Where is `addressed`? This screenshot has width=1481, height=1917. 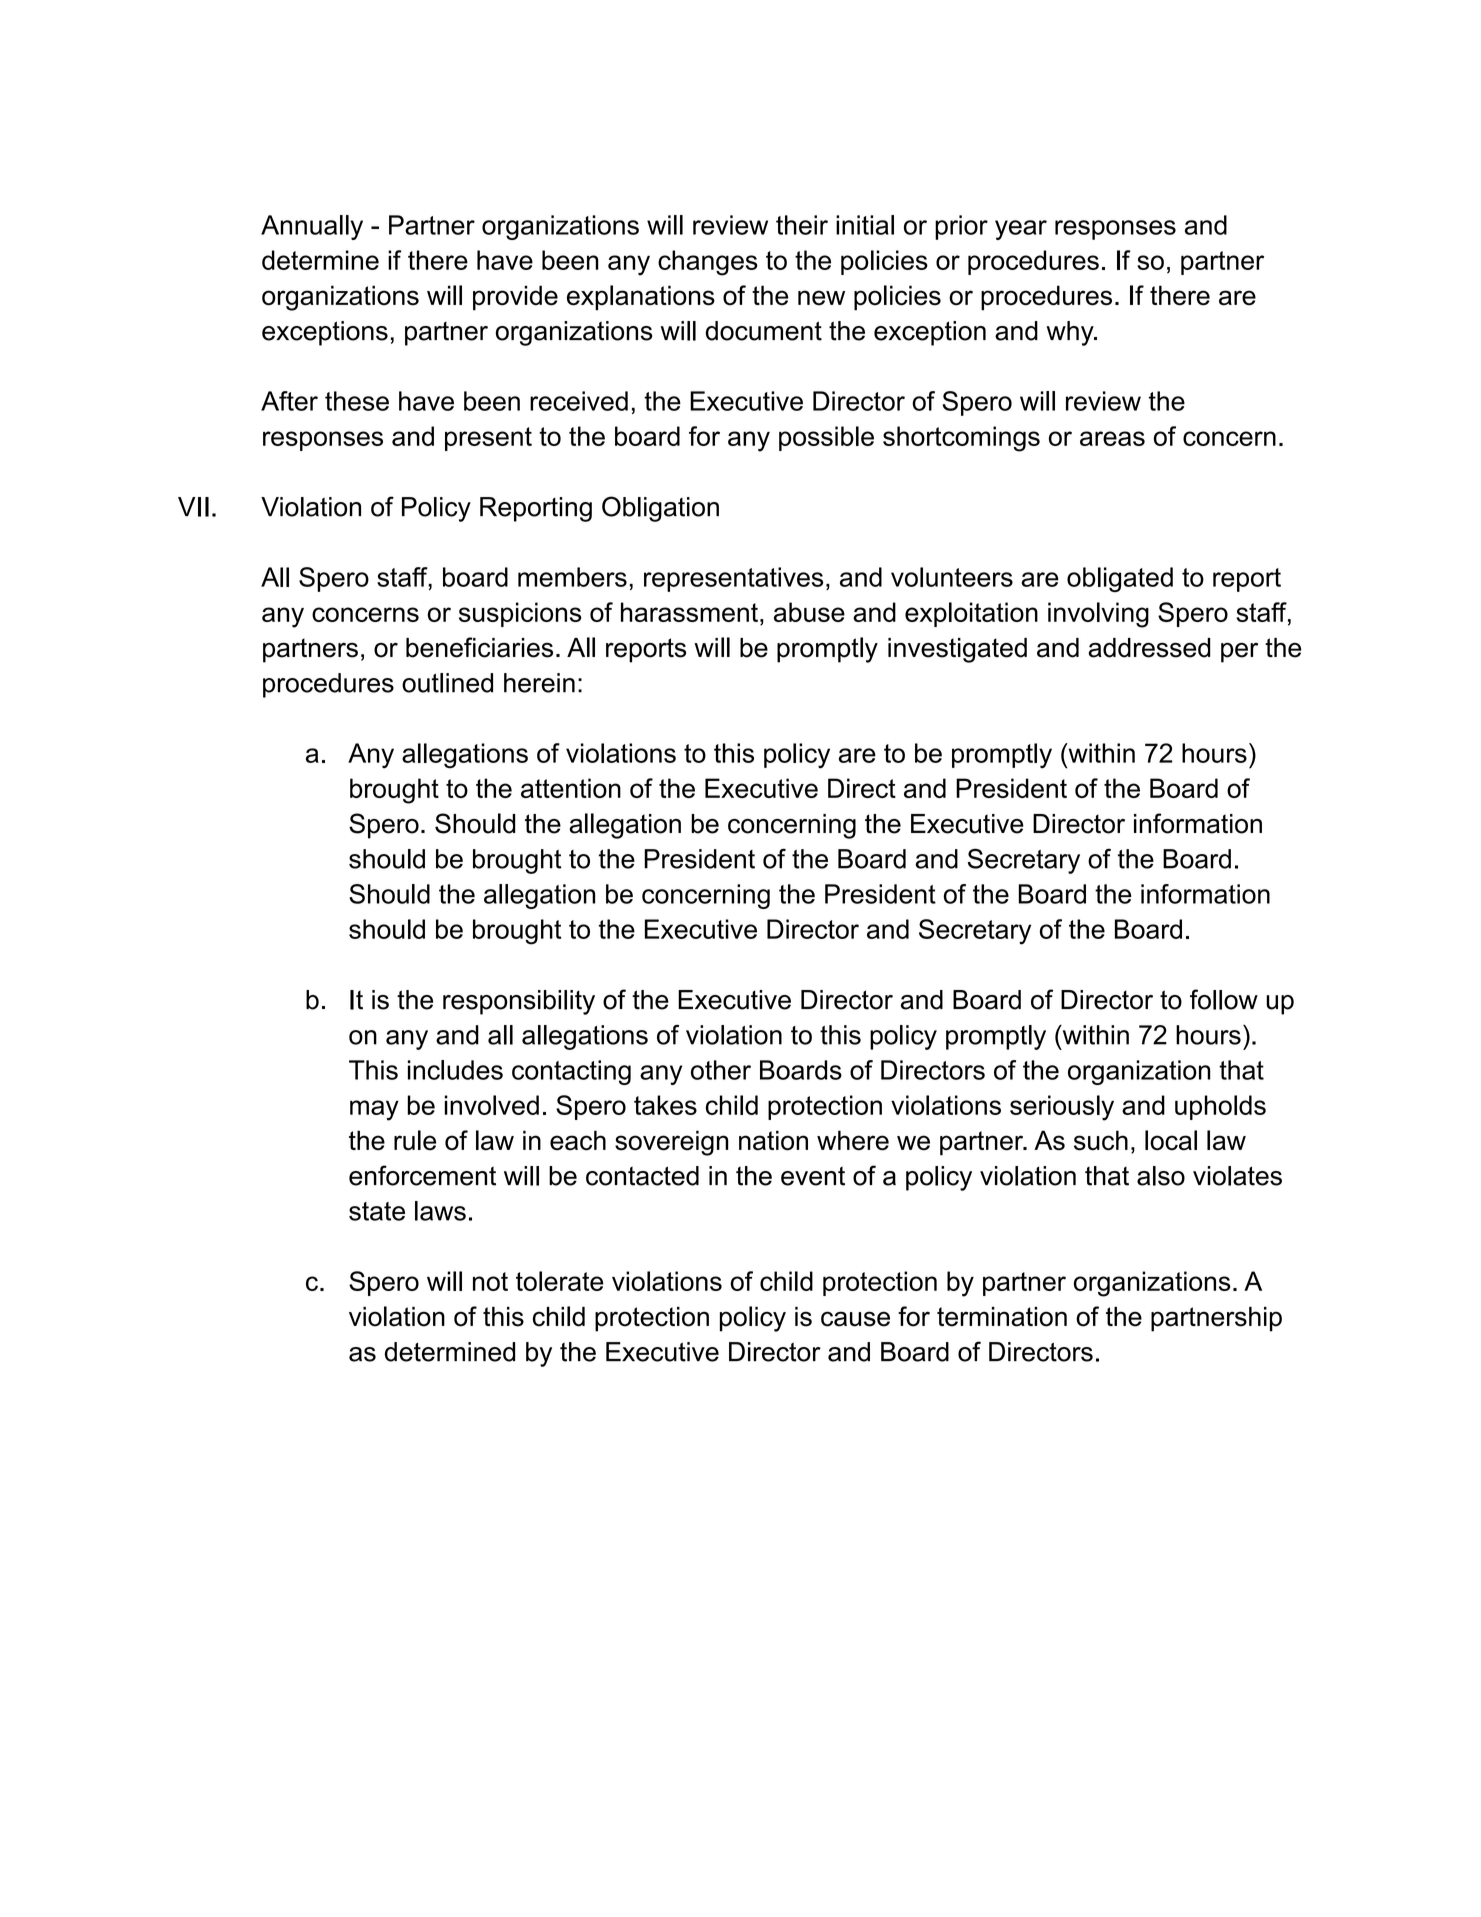
addressed is located at coordinates (1149, 648).
